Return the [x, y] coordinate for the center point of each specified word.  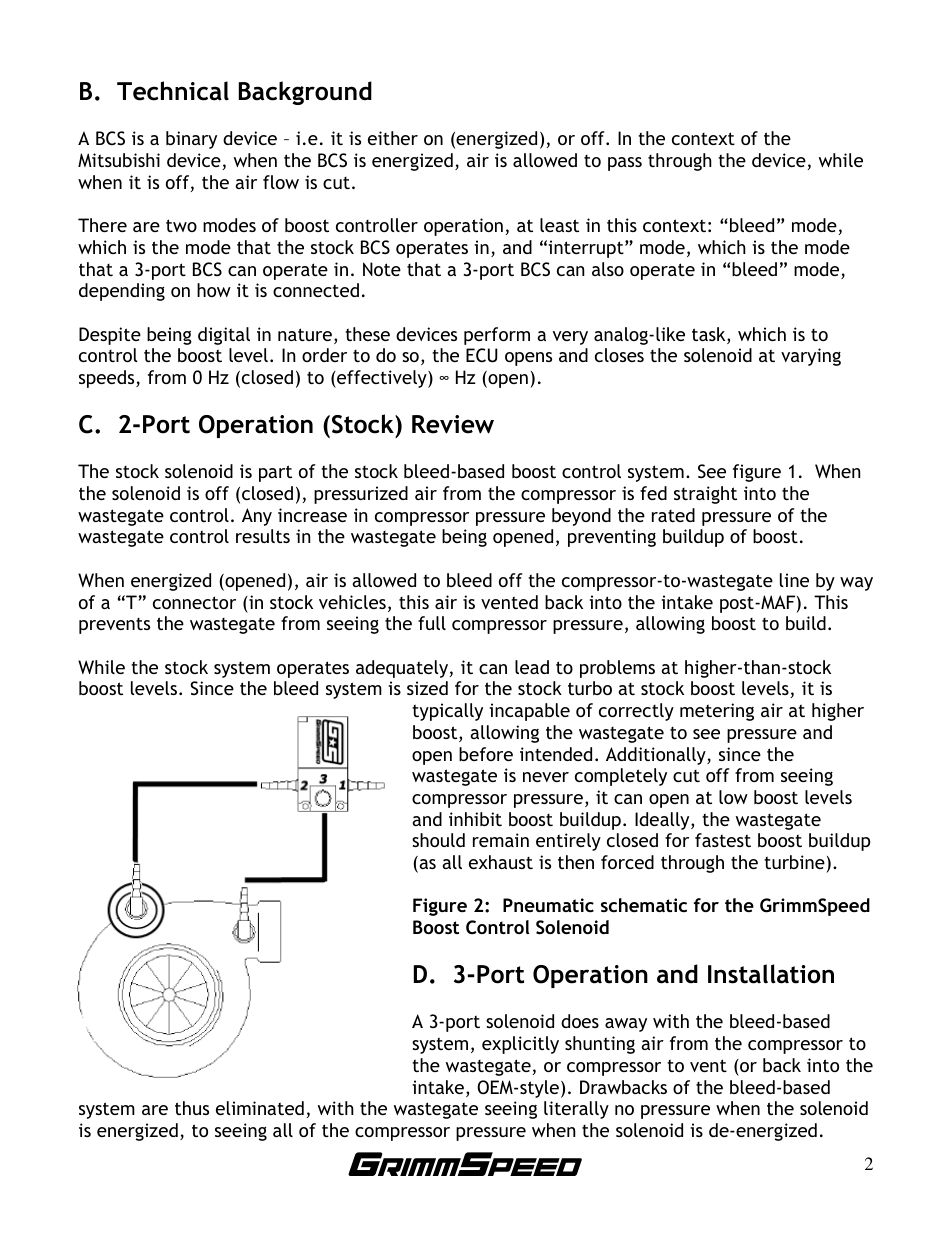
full [432, 623]
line [794, 580]
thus [192, 1108]
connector [194, 602]
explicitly [520, 1045]
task [710, 335]
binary [191, 140]
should [438, 840]
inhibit [475, 819]
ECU [482, 355]
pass [625, 164]
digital [224, 336]
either [393, 138]
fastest [723, 840]
